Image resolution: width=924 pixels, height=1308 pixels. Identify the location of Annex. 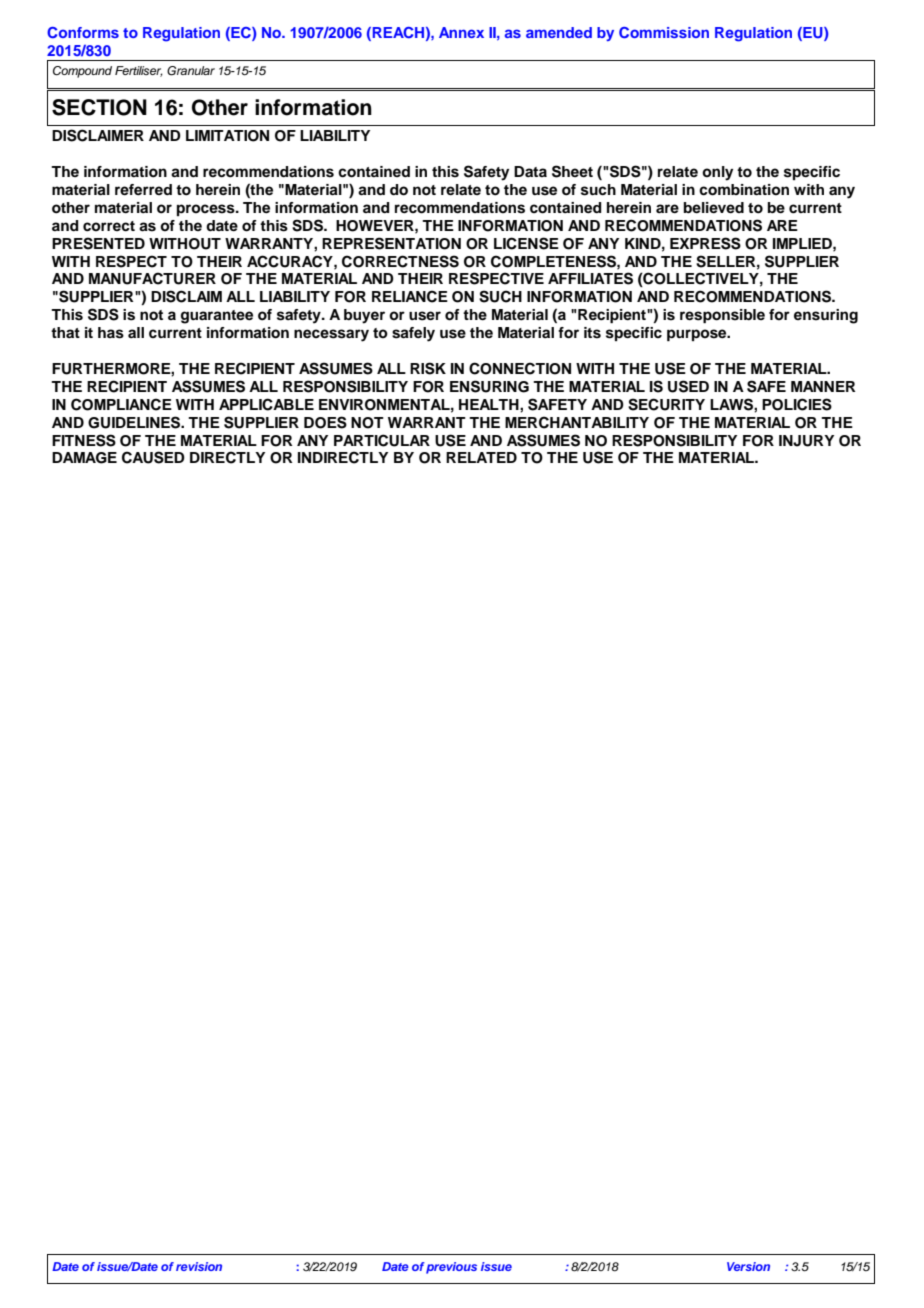
(461, 32).
